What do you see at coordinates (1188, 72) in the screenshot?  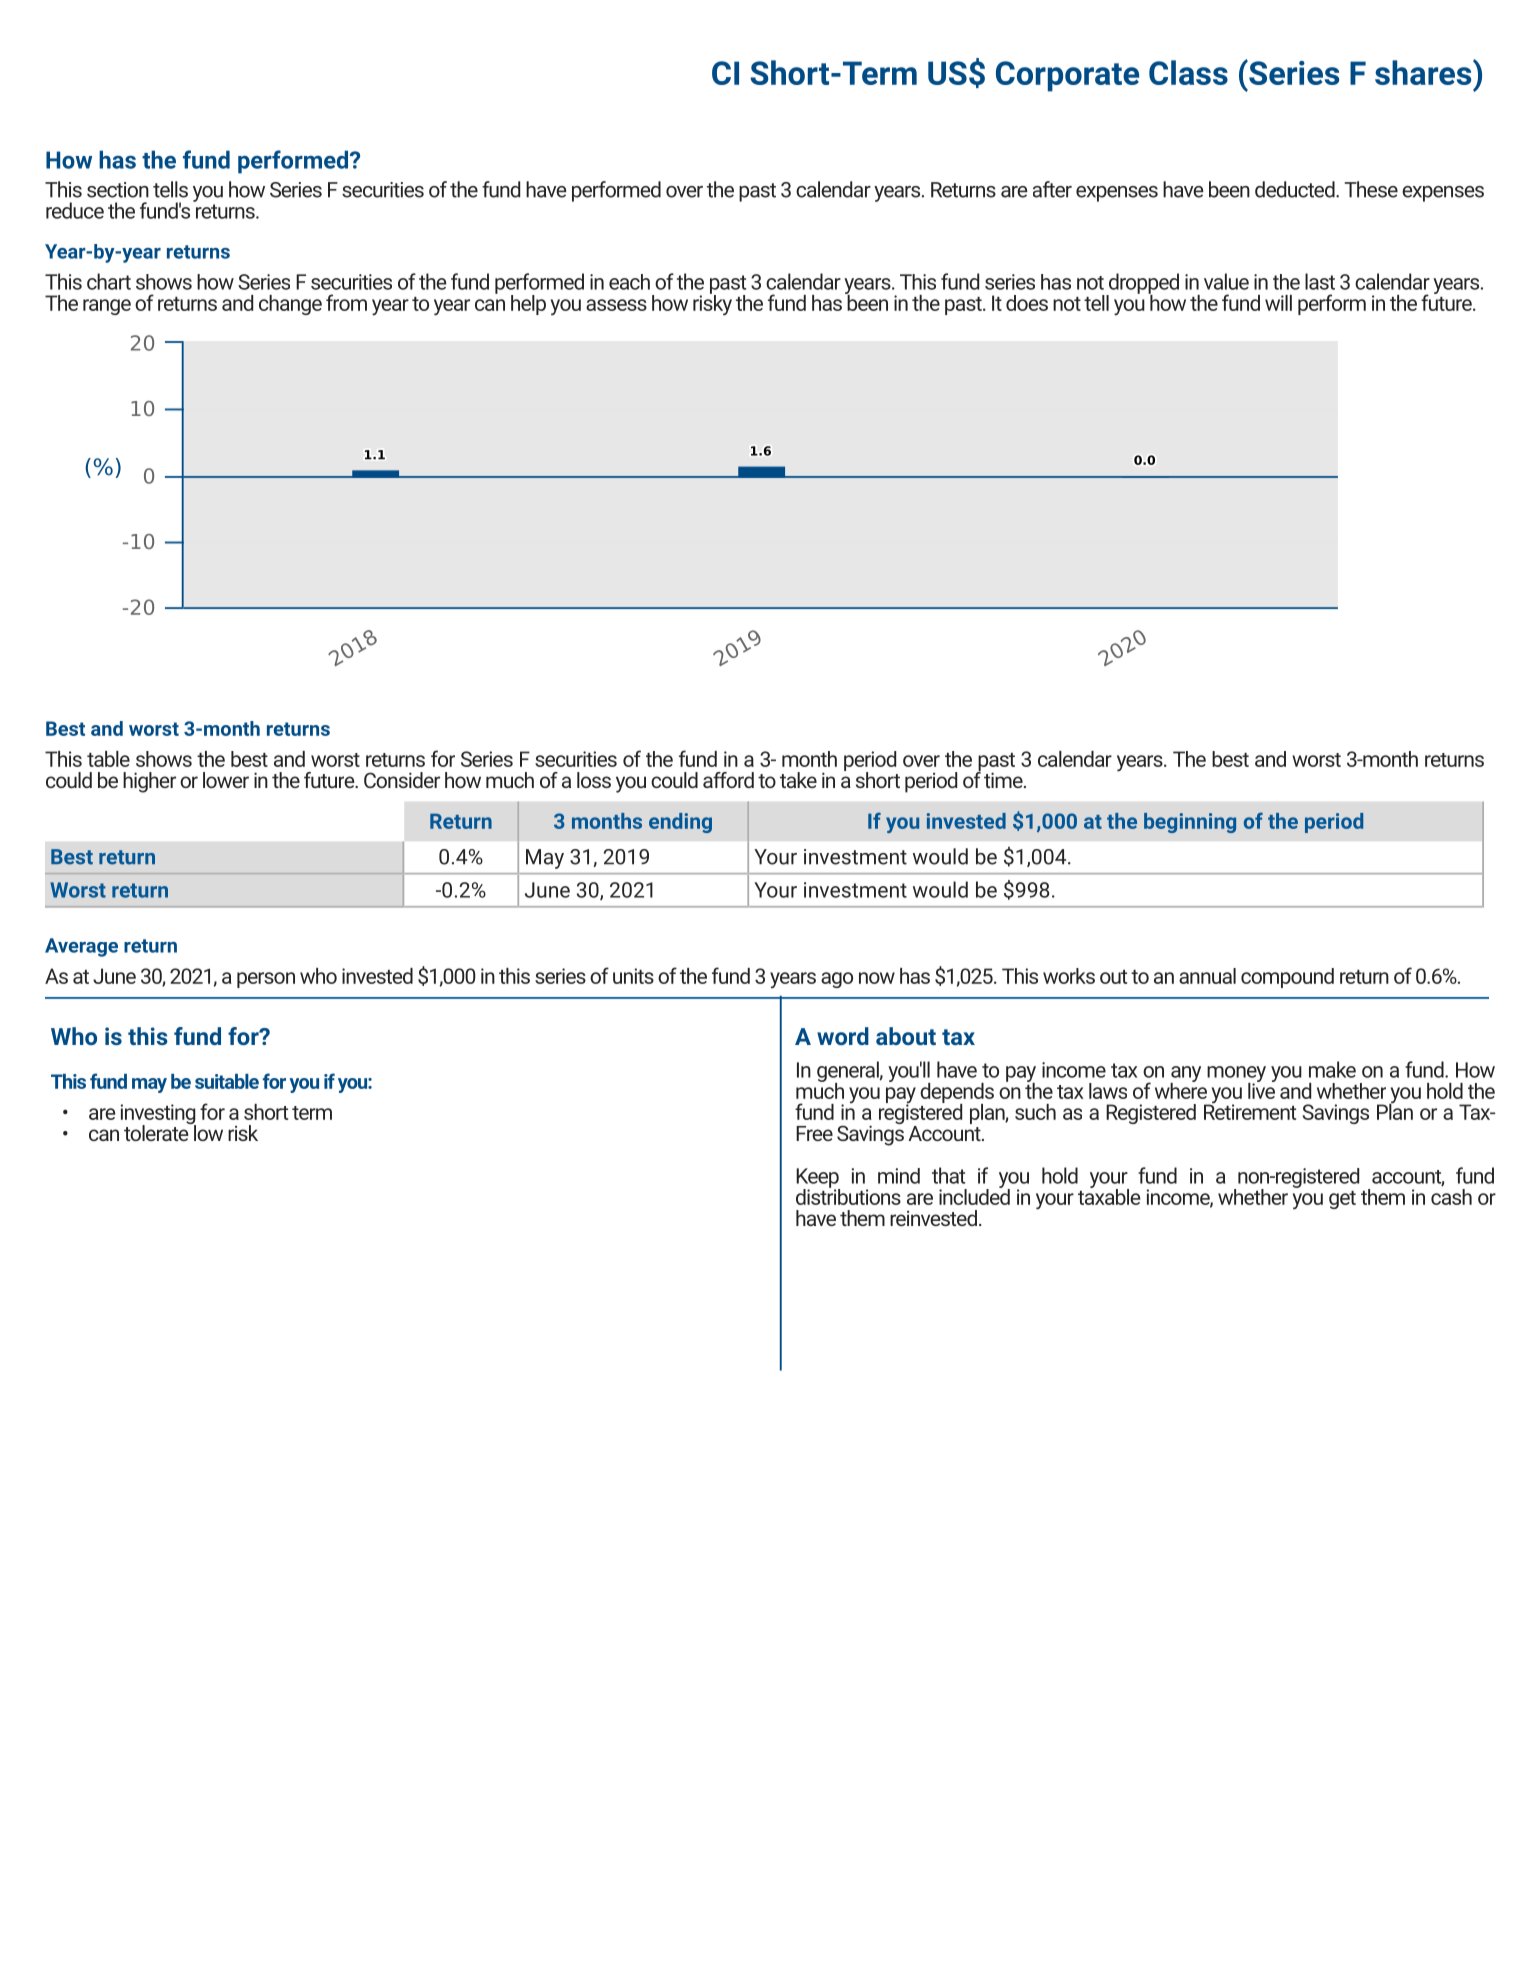 I see `Class` at bounding box center [1188, 72].
